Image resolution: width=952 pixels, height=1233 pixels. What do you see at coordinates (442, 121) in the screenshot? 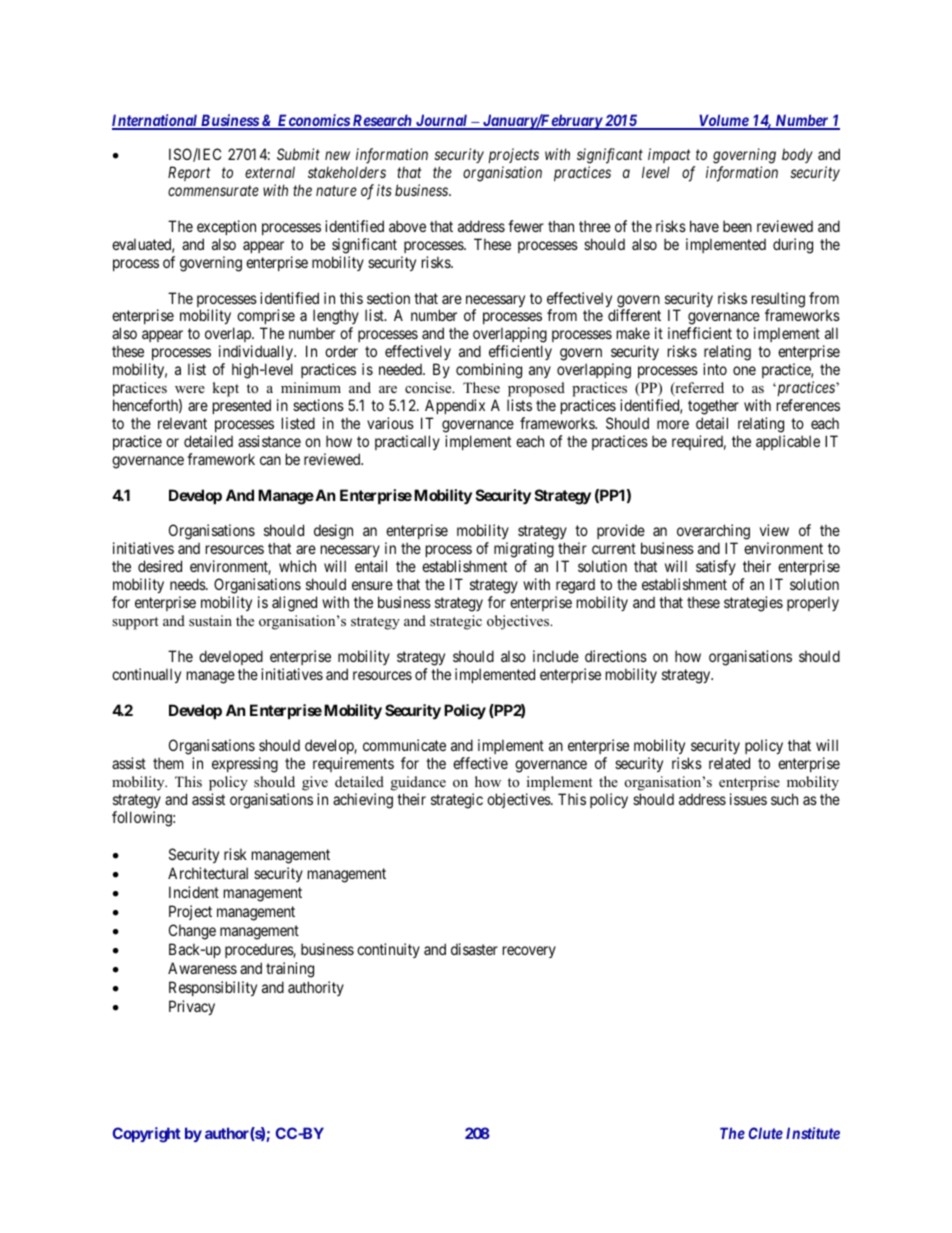
I see `Journal` at bounding box center [442, 121].
